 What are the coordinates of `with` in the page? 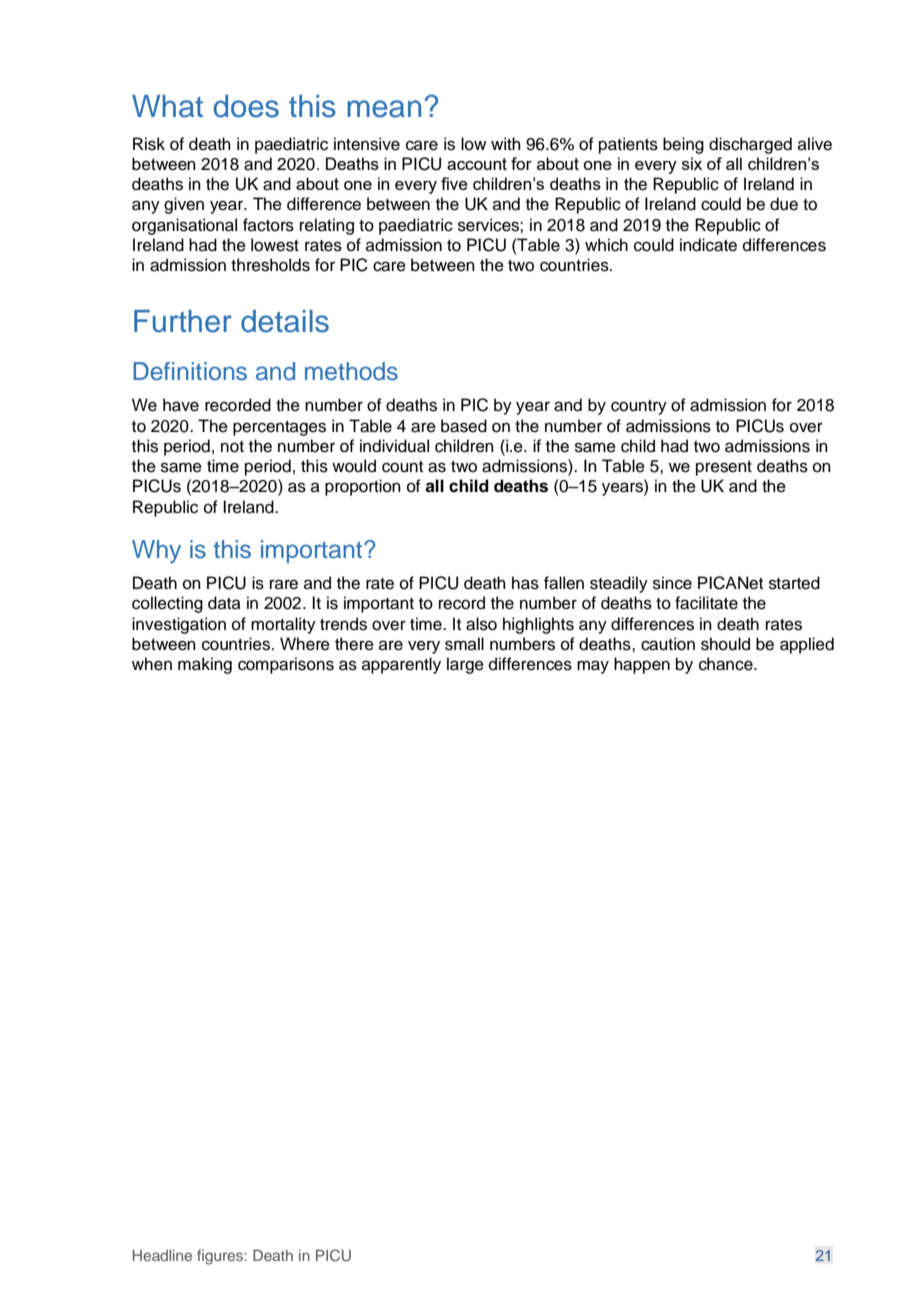 It's located at (506, 143).
